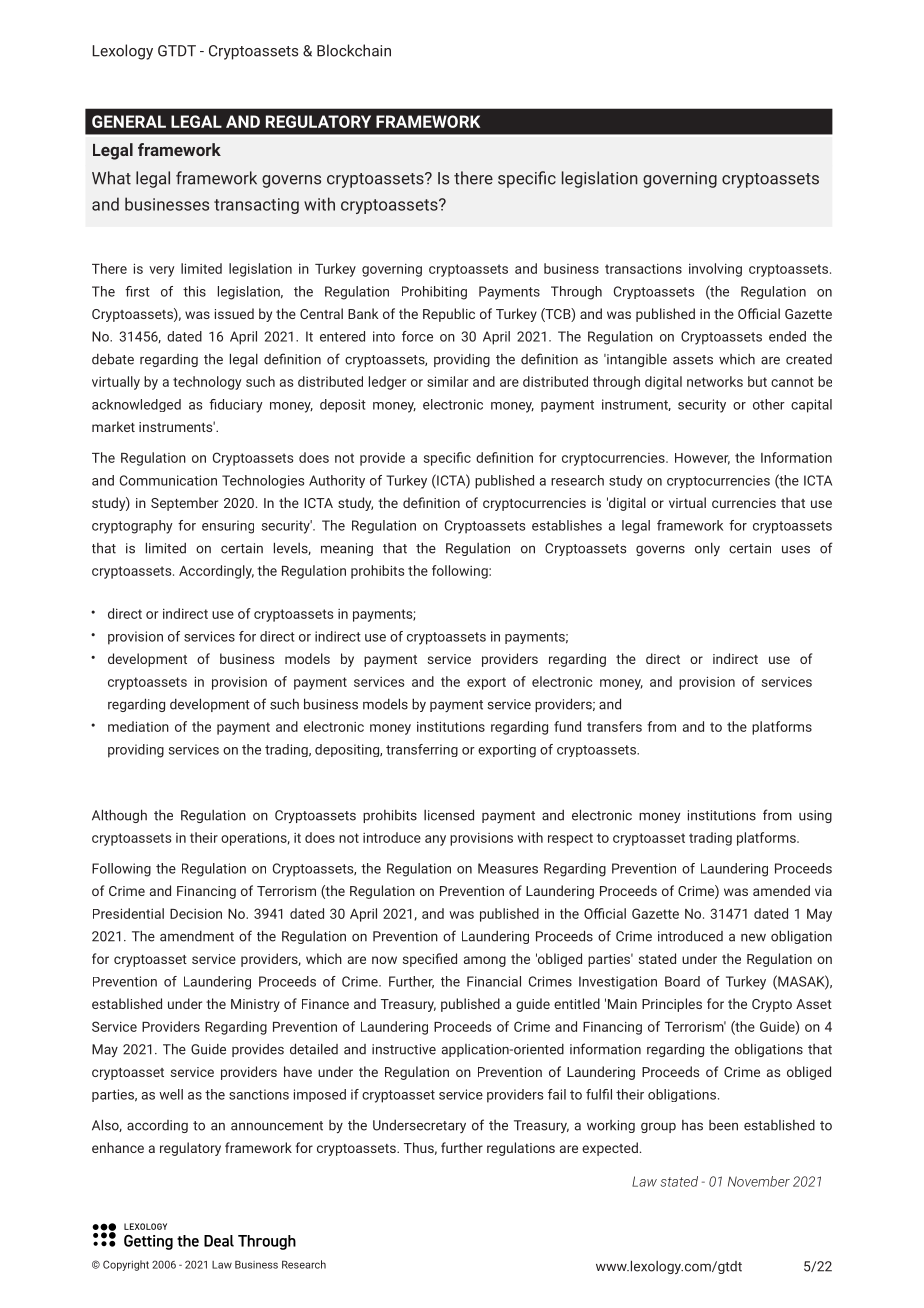 The image size is (924, 1308). What do you see at coordinates (715, 270) in the screenshot?
I see `involving` at bounding box center [715, 270].
